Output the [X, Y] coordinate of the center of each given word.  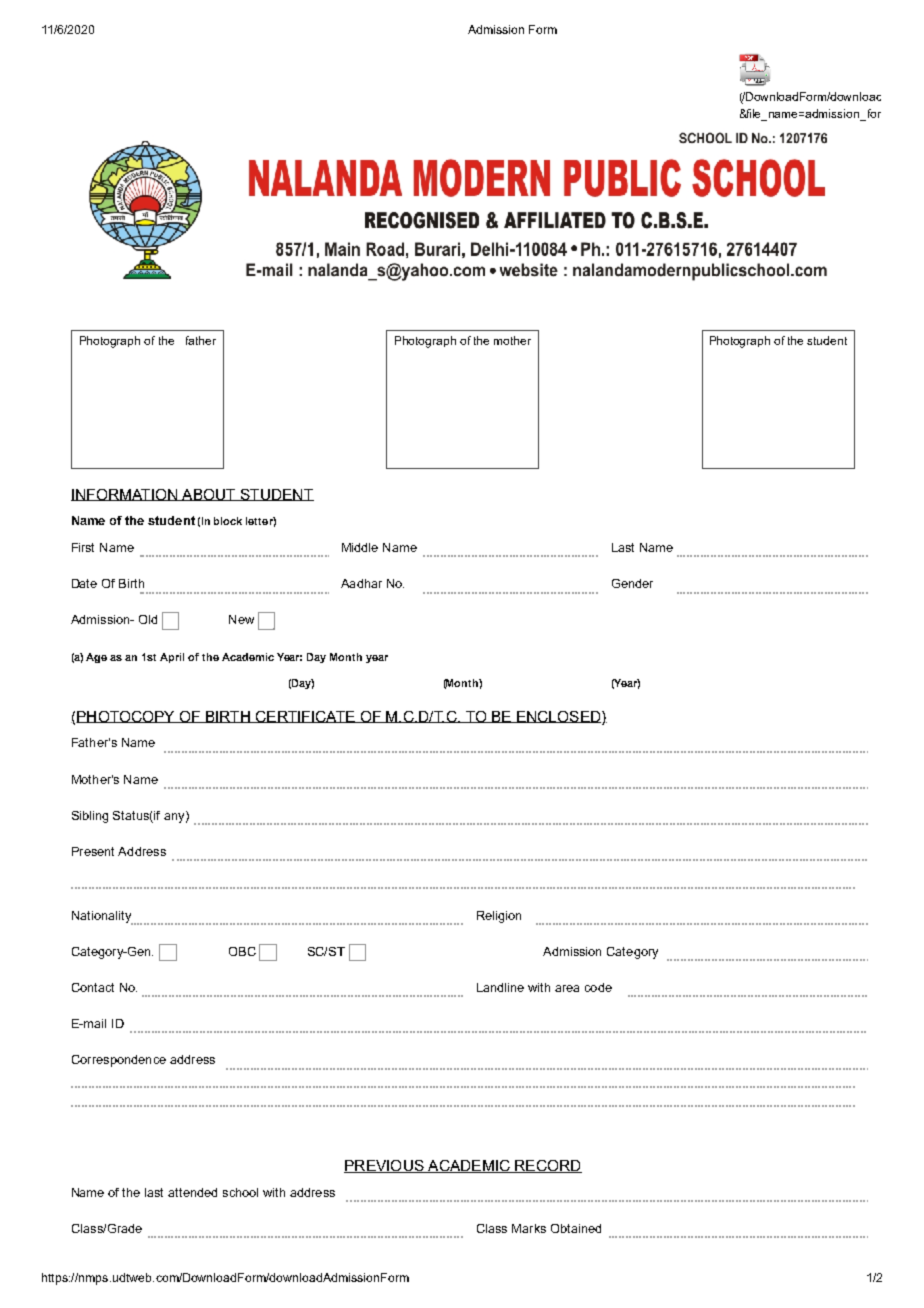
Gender [632, 583]
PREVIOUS [385, 1166]
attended [192, 1192]
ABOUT [209, 495]
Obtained [576, 1228]
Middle [360, 547]
